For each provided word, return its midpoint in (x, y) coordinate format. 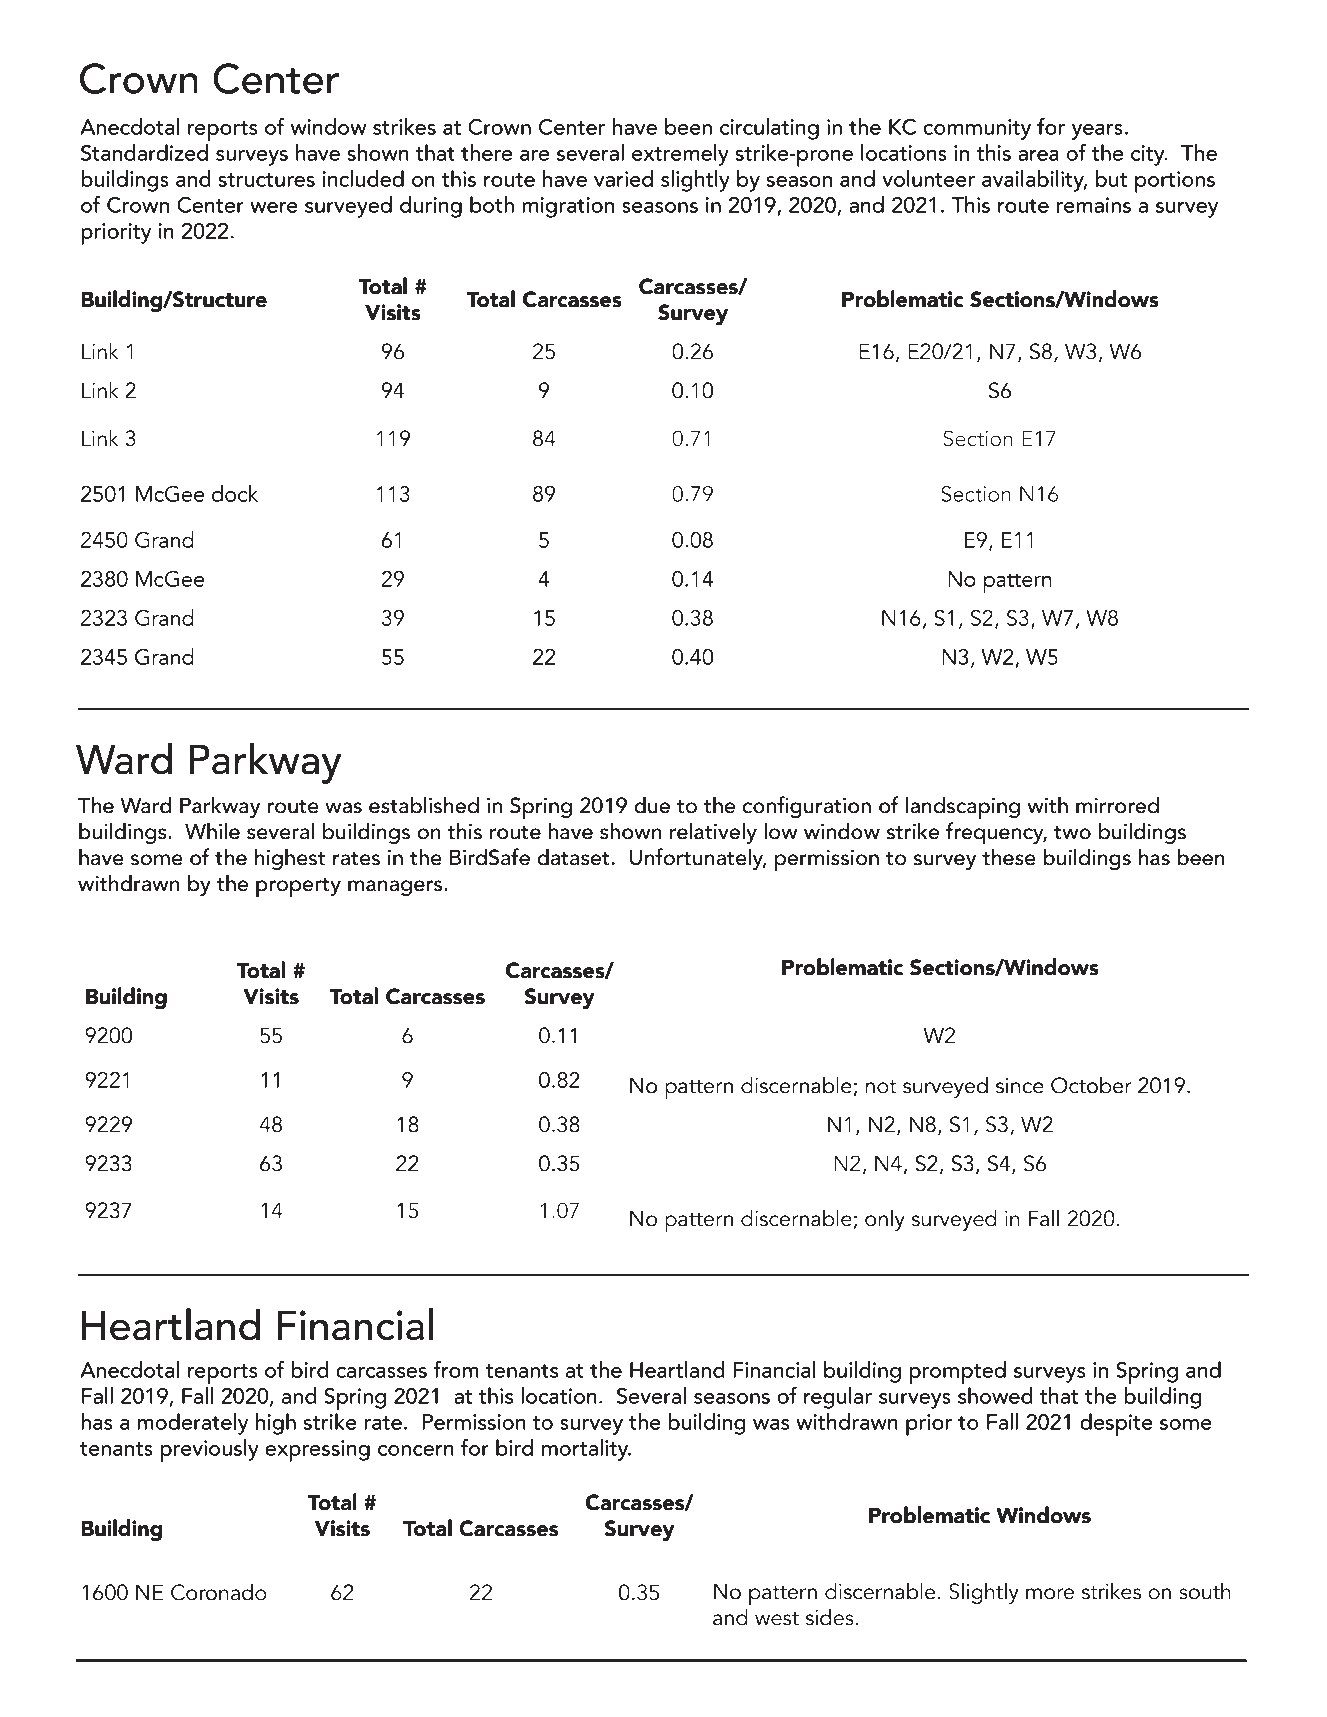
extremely (680, 155)
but (1111, 178)
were (274, 207)
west (777, 1619)
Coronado (219, 1592)
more (1050, 1594)
